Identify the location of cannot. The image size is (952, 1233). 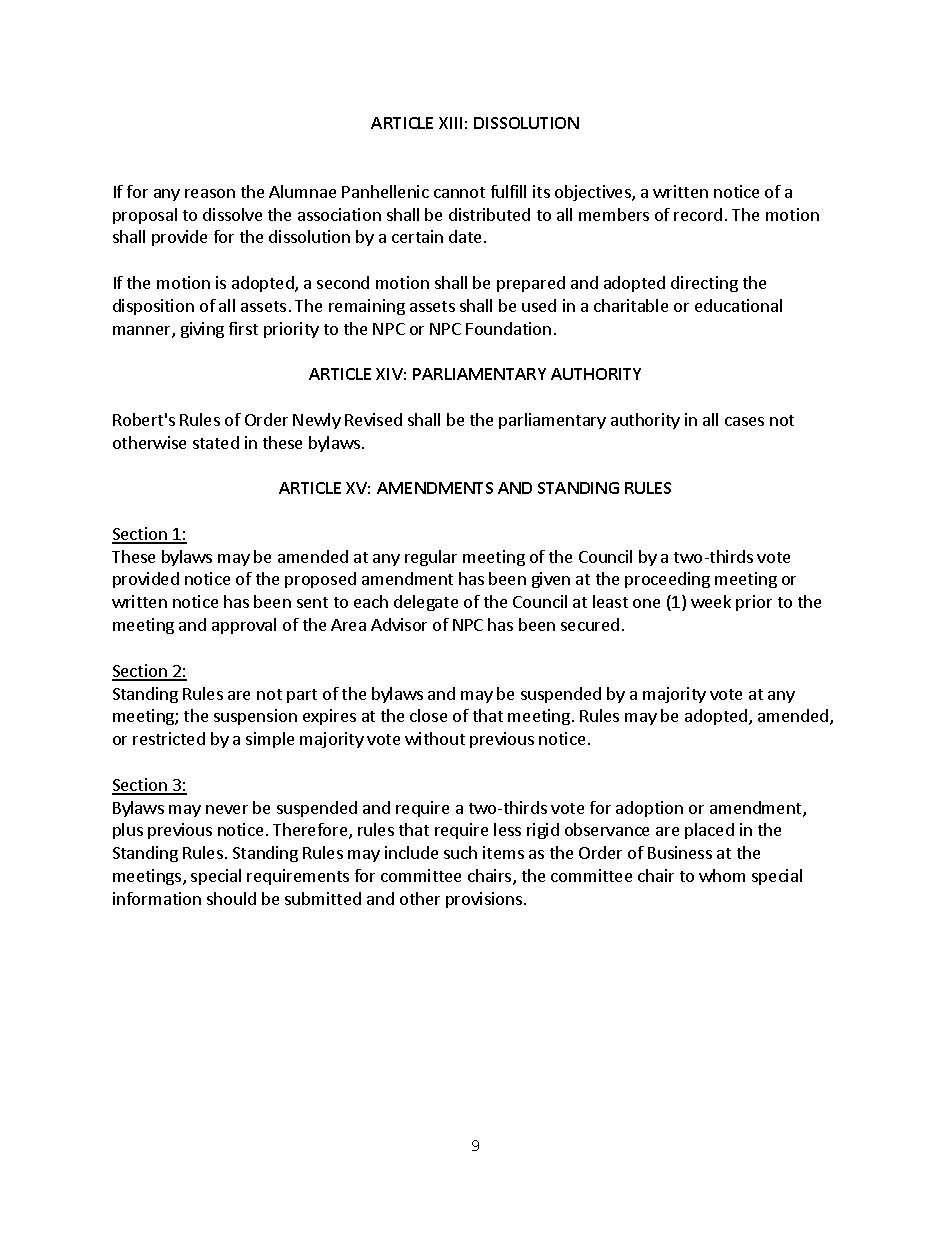
(459, 192).
